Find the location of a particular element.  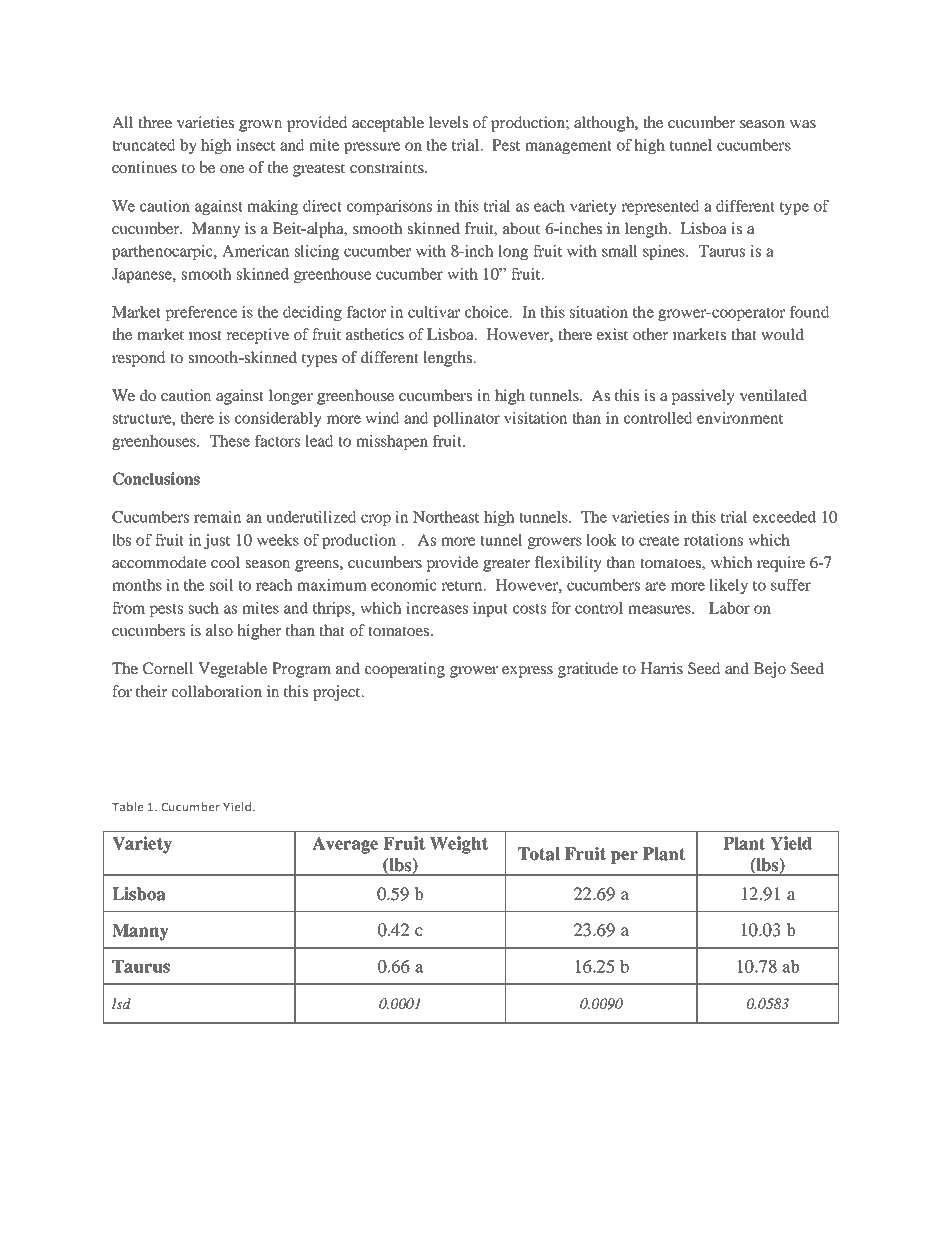

Total is located at coordinates (539, 854).
